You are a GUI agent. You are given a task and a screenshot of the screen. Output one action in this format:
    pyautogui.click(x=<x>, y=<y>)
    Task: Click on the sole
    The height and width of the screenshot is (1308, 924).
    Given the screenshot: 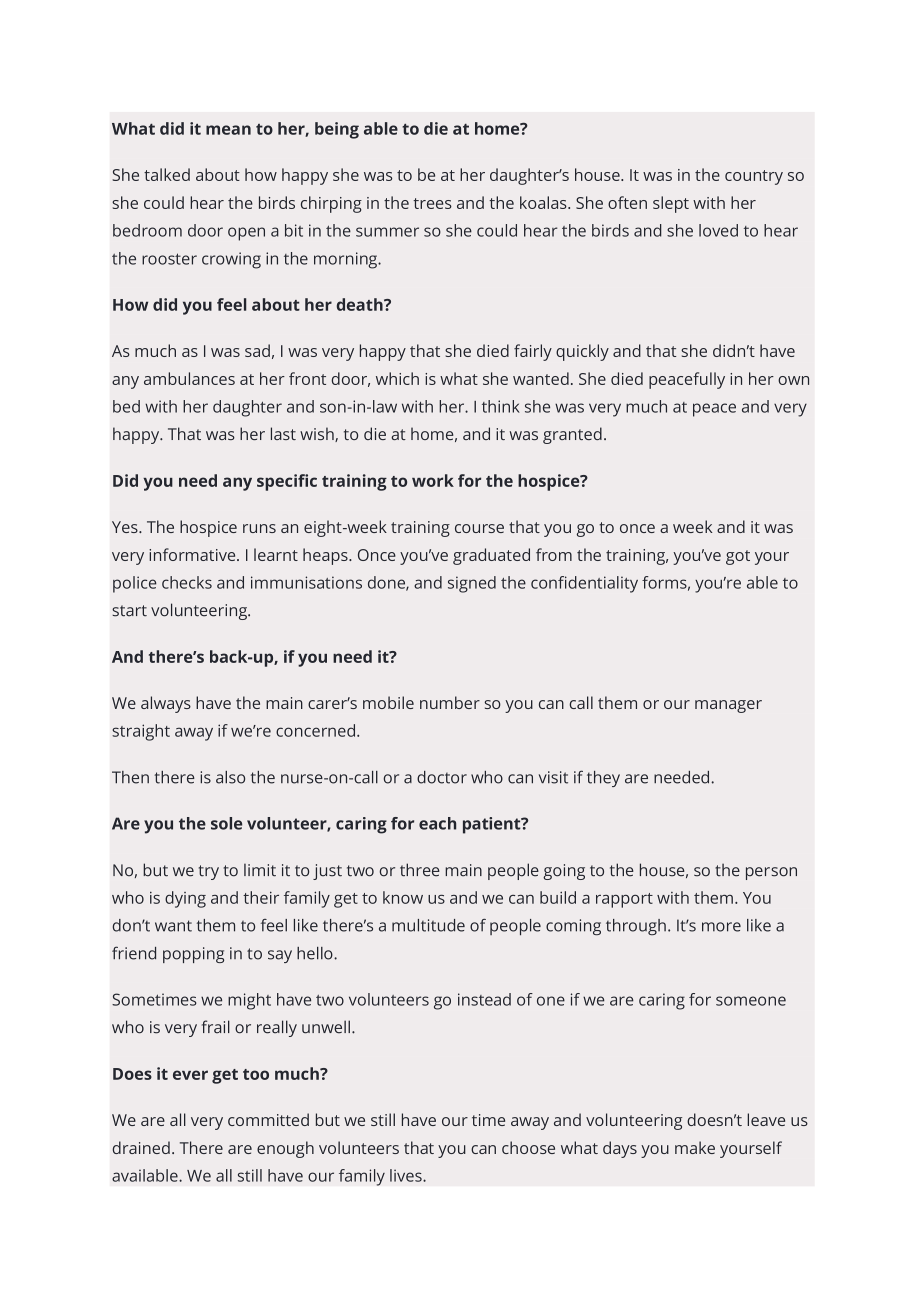 What is the action you would take?
    pyautogui.click(x=226, y=823)
